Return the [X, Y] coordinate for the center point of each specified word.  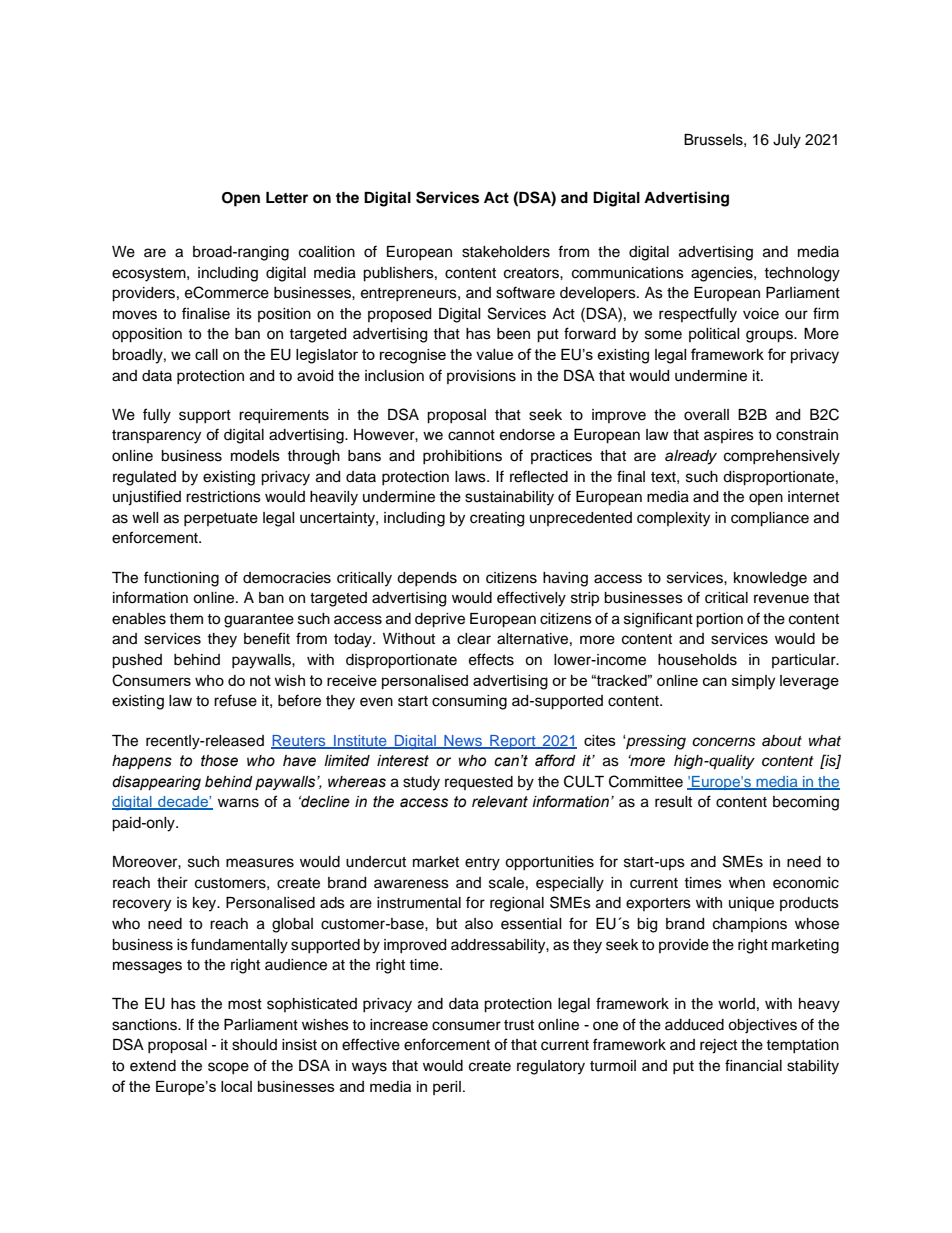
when [747, 883]
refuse [235, 700]
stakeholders [506, 252]
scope [228, 1068]
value [494, 354]
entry [482, 864]
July [787, 141]
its [244, 314]
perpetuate [221, 519]
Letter [287, 197]
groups [770, 336]
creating [497, 519]
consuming [469, 702]
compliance [770, 519]
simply [753, 682]
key [206, 904]
